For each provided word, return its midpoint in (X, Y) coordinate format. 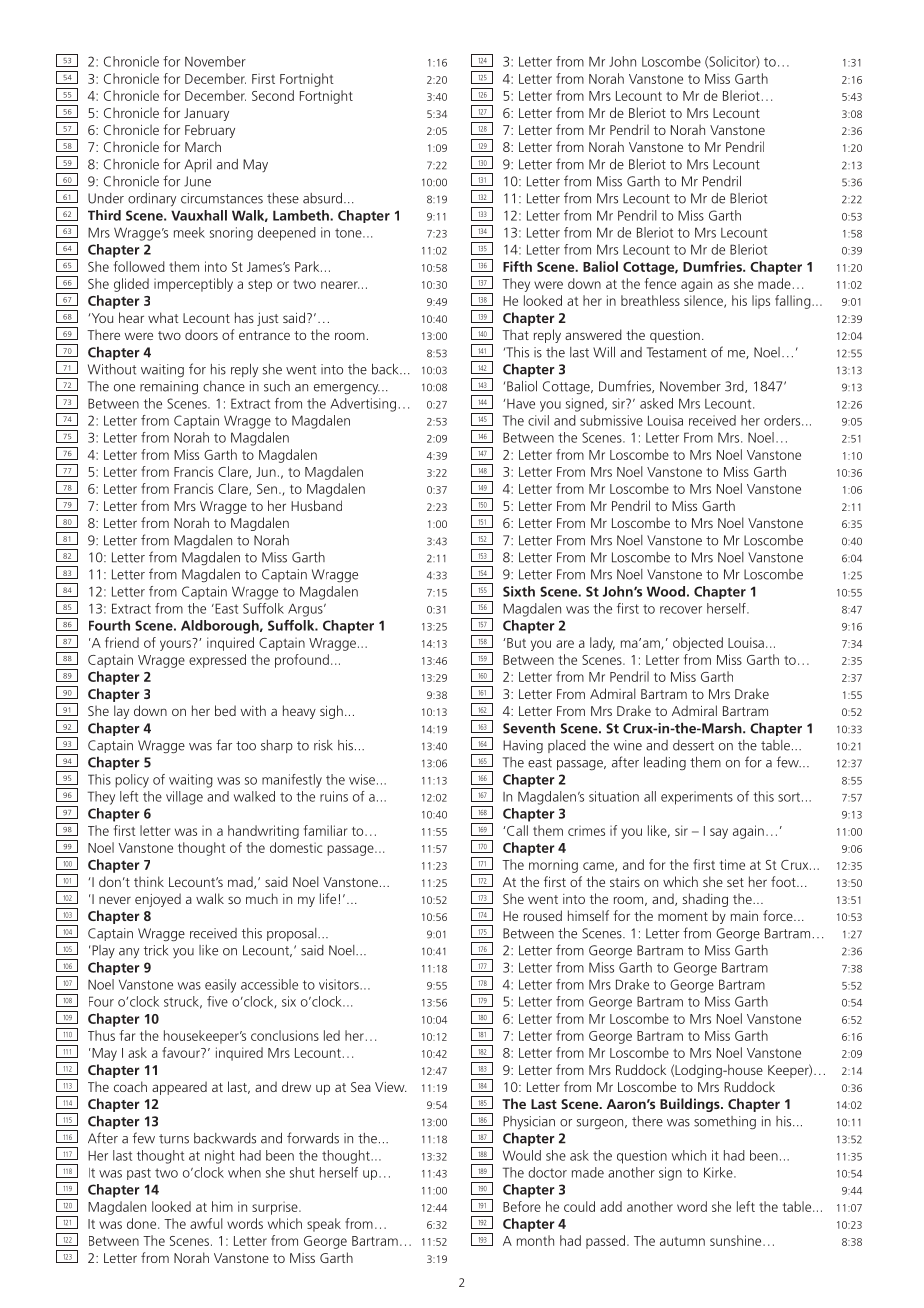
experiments (697, 798)
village (184, 798)
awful (206, 1223)
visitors (340, 984)
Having (523, 746)
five (217, 1001)
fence (660, 283)
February (210, 131)
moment (683, 916)
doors (201, 334)
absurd (322, 198)
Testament (677, 352)
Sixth (519, 591)
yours (177, 644)
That (515, 334)
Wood (666, 591)
